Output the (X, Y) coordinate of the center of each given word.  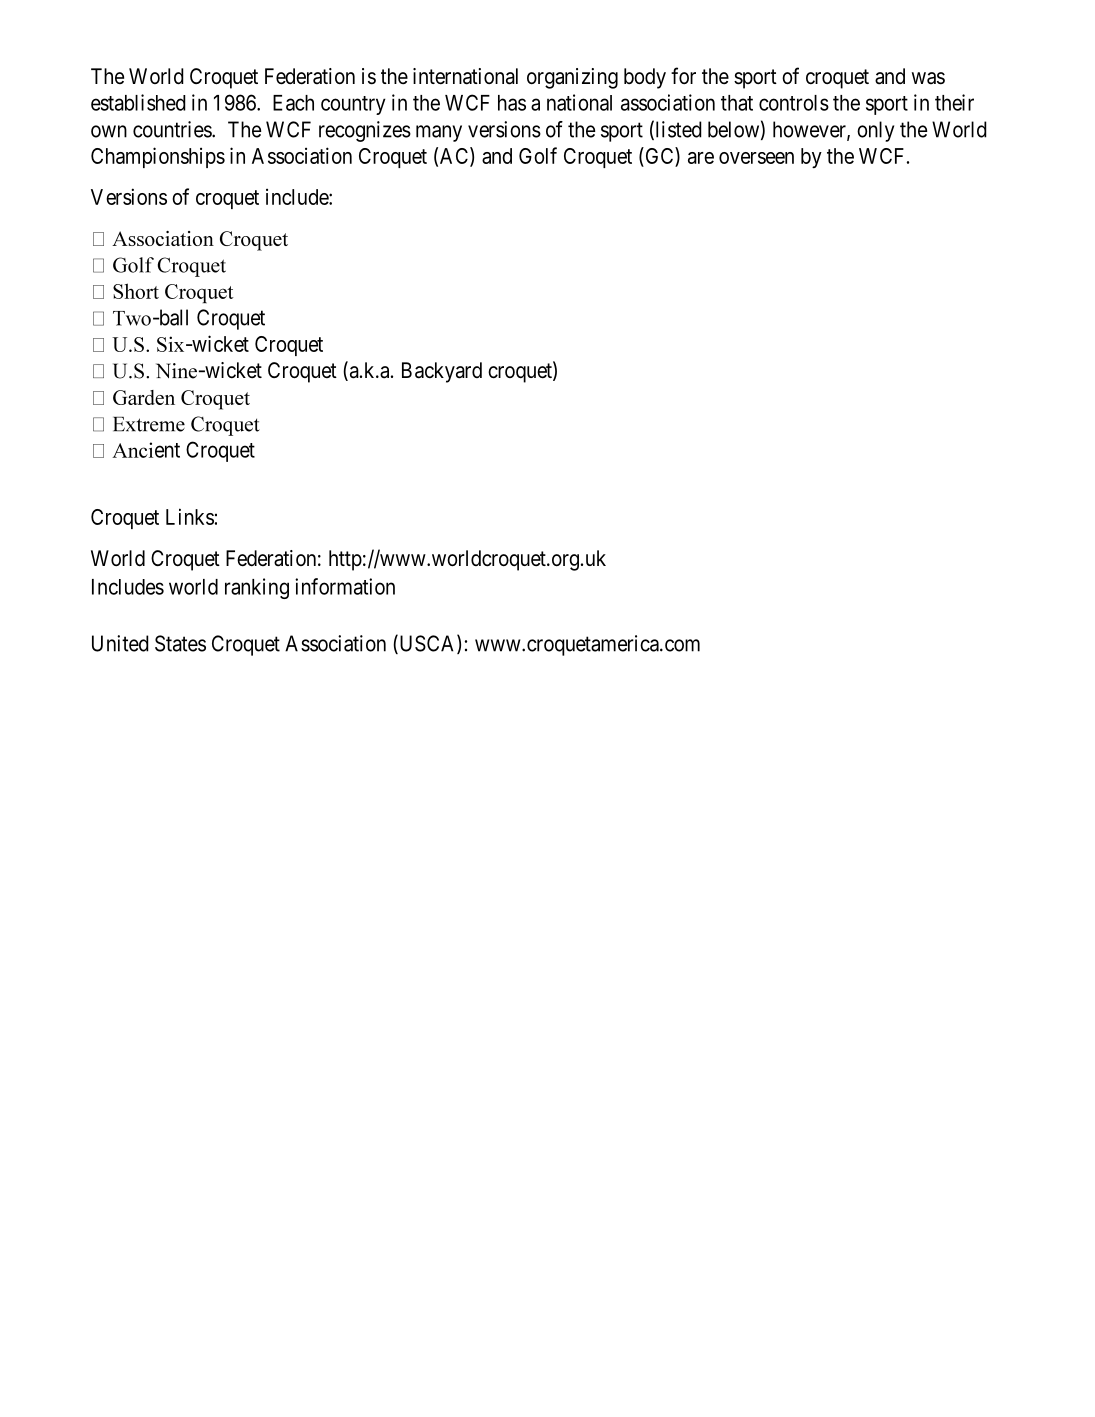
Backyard (442, 372)
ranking (257, 588)
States (180, 643)
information (345, 586)
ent (166, 450)
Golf (538, 155)
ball (172, 317)
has (512, 103)
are (701, 158)
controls (794, 103)
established (138, 102)
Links (190, 516)
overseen (756, 158)
